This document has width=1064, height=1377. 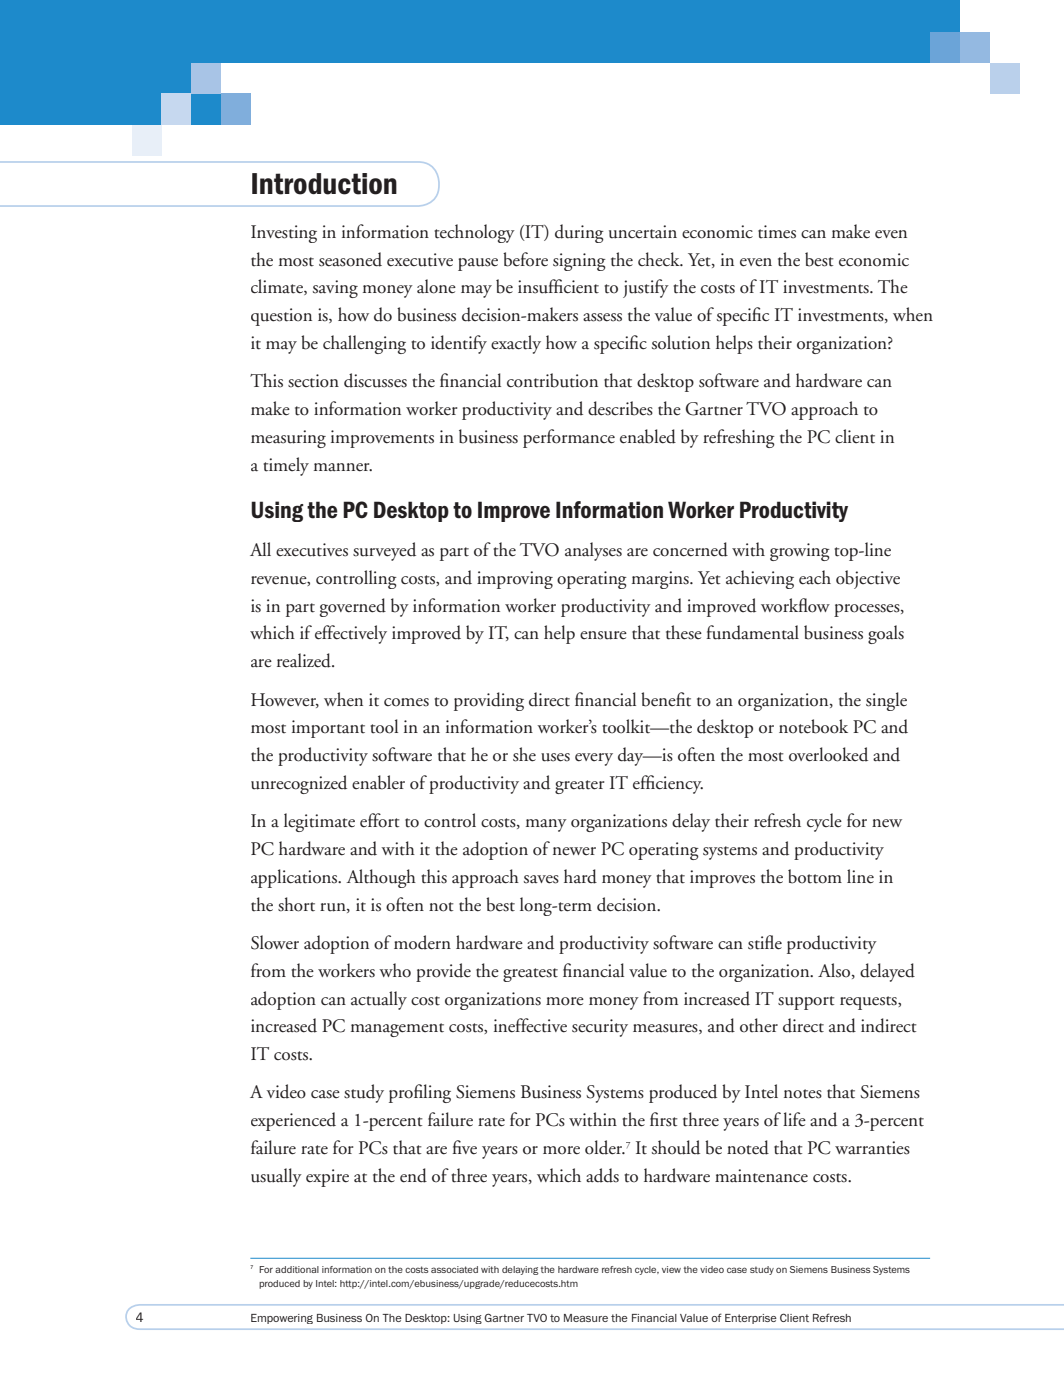 I want to click on growing, so click(x=800, y=552).
